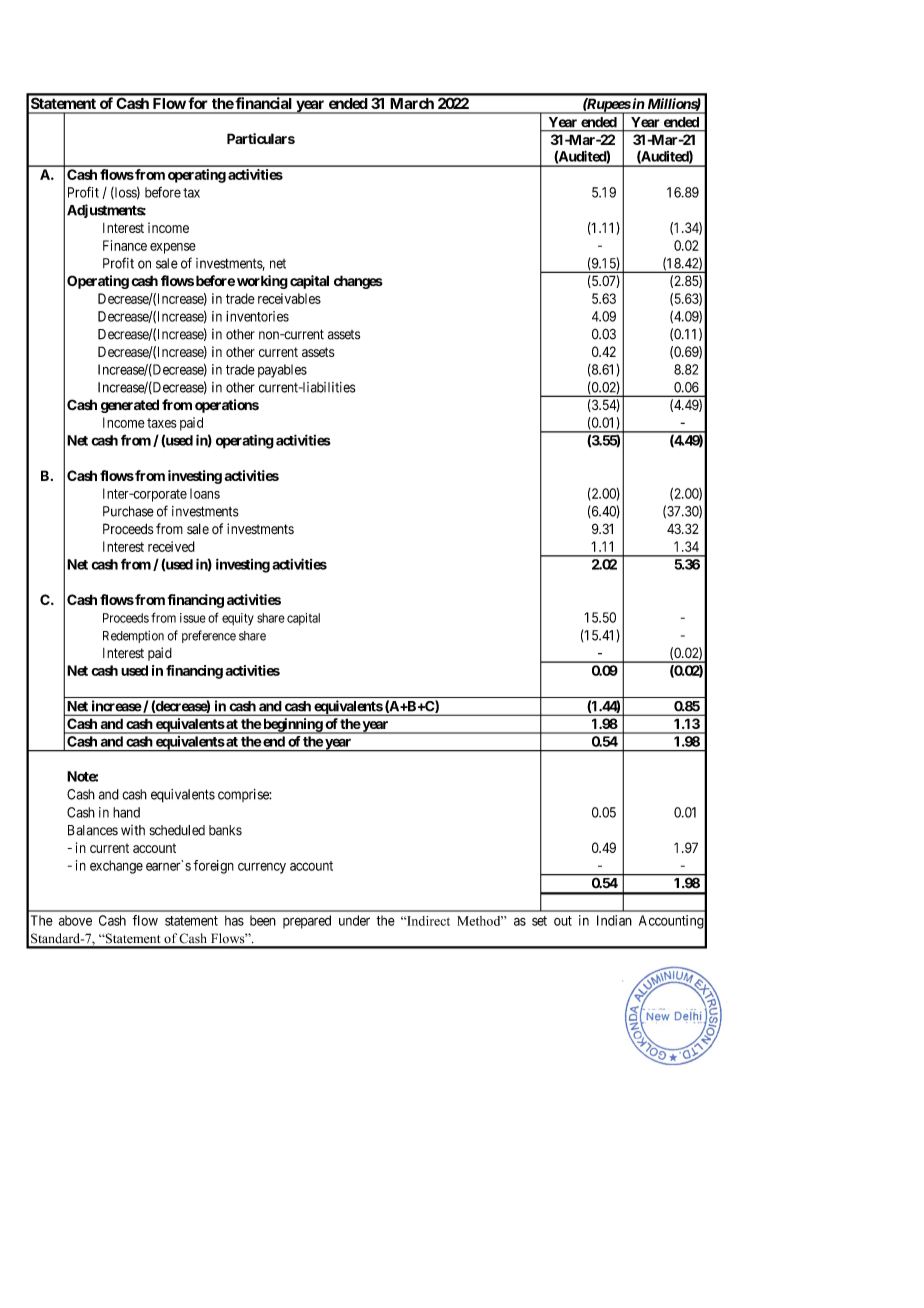 This screenshot has height=1308, width=924. What do you see at coordinates (116, 867) in the screenshot?
I see `exchange` at bounding box center [116, 867].
